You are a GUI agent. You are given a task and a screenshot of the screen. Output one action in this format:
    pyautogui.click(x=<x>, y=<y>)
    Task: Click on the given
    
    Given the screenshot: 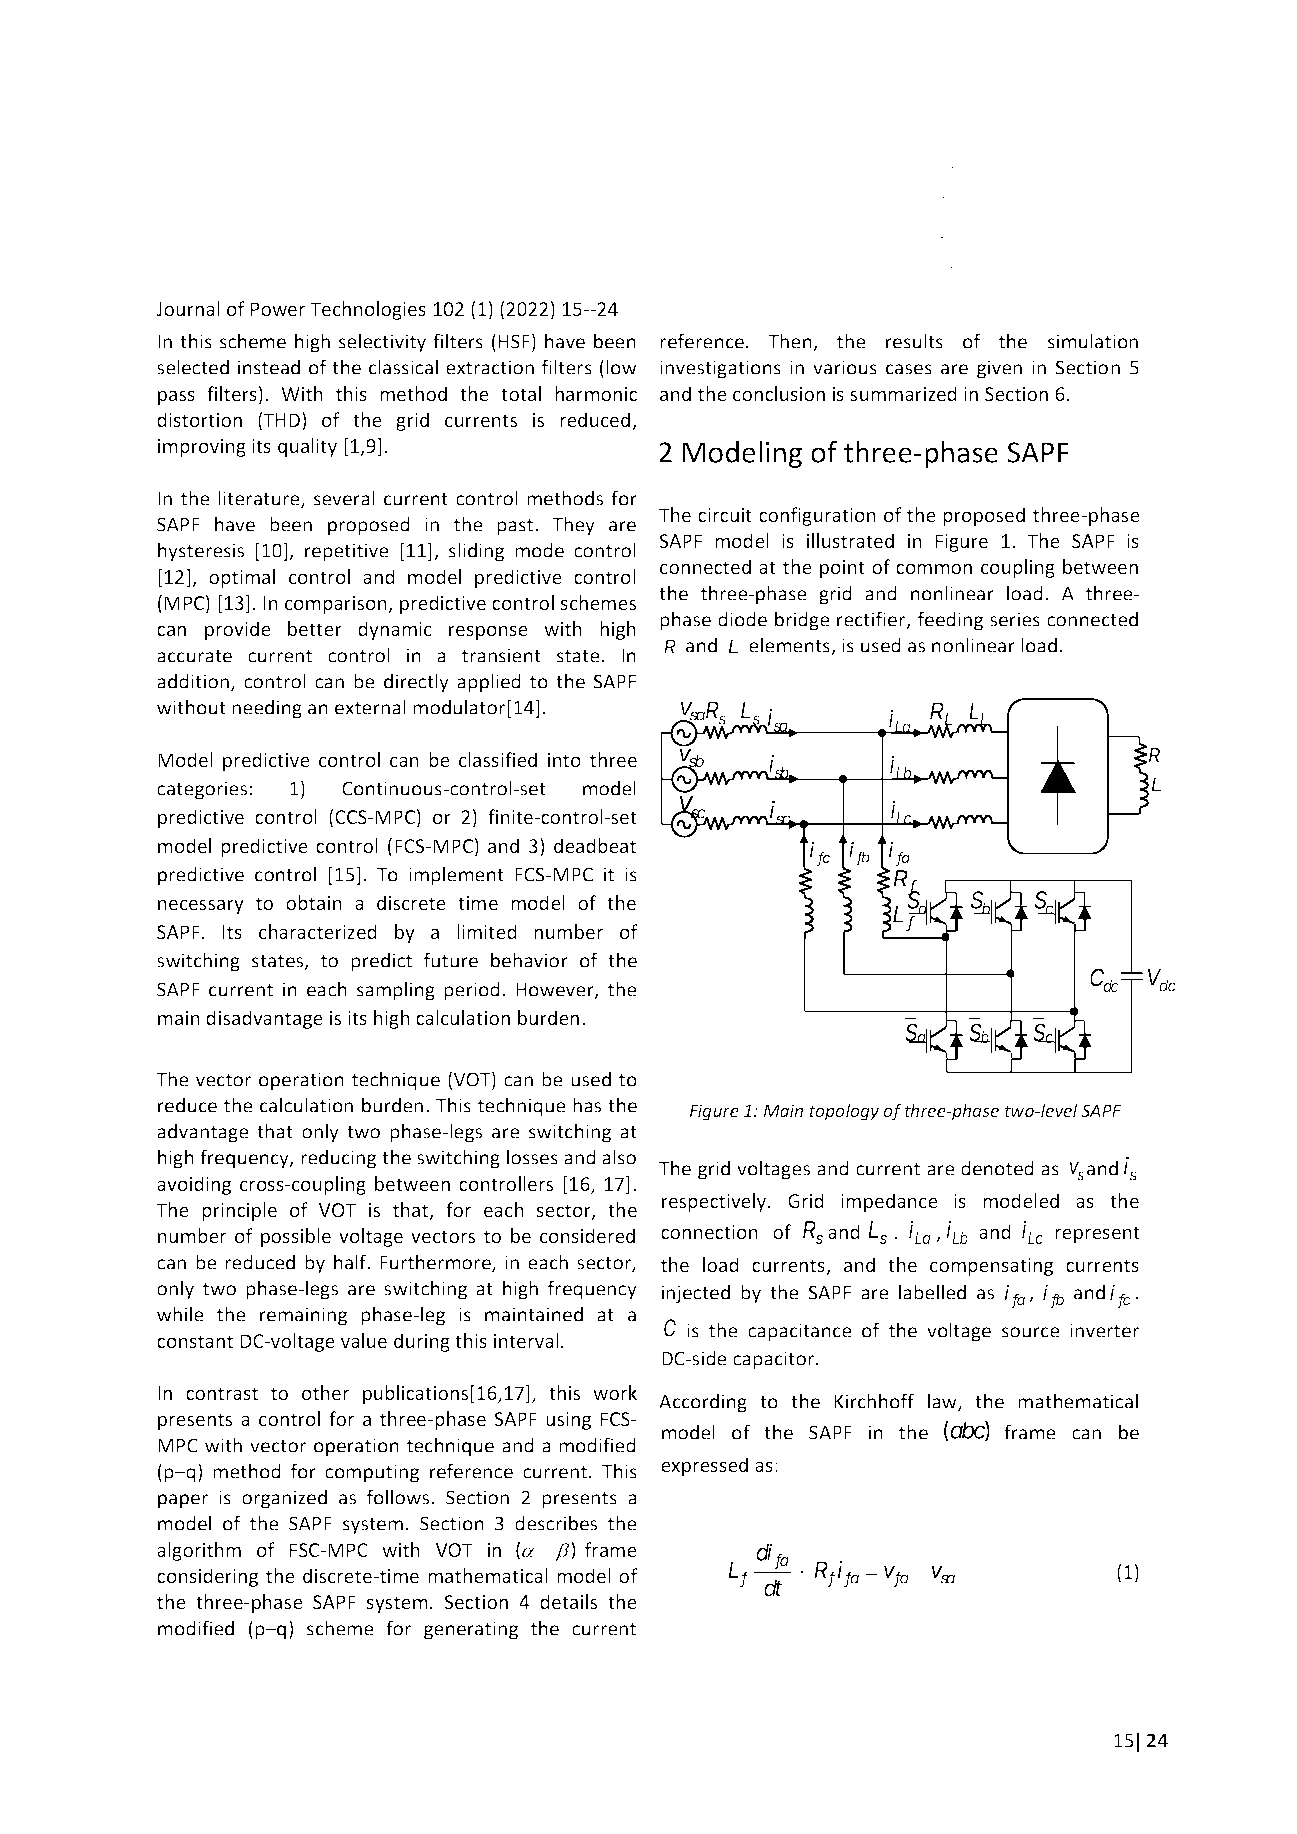 What is the action you would take?
    pyautogui.click(x=999, y=369)
